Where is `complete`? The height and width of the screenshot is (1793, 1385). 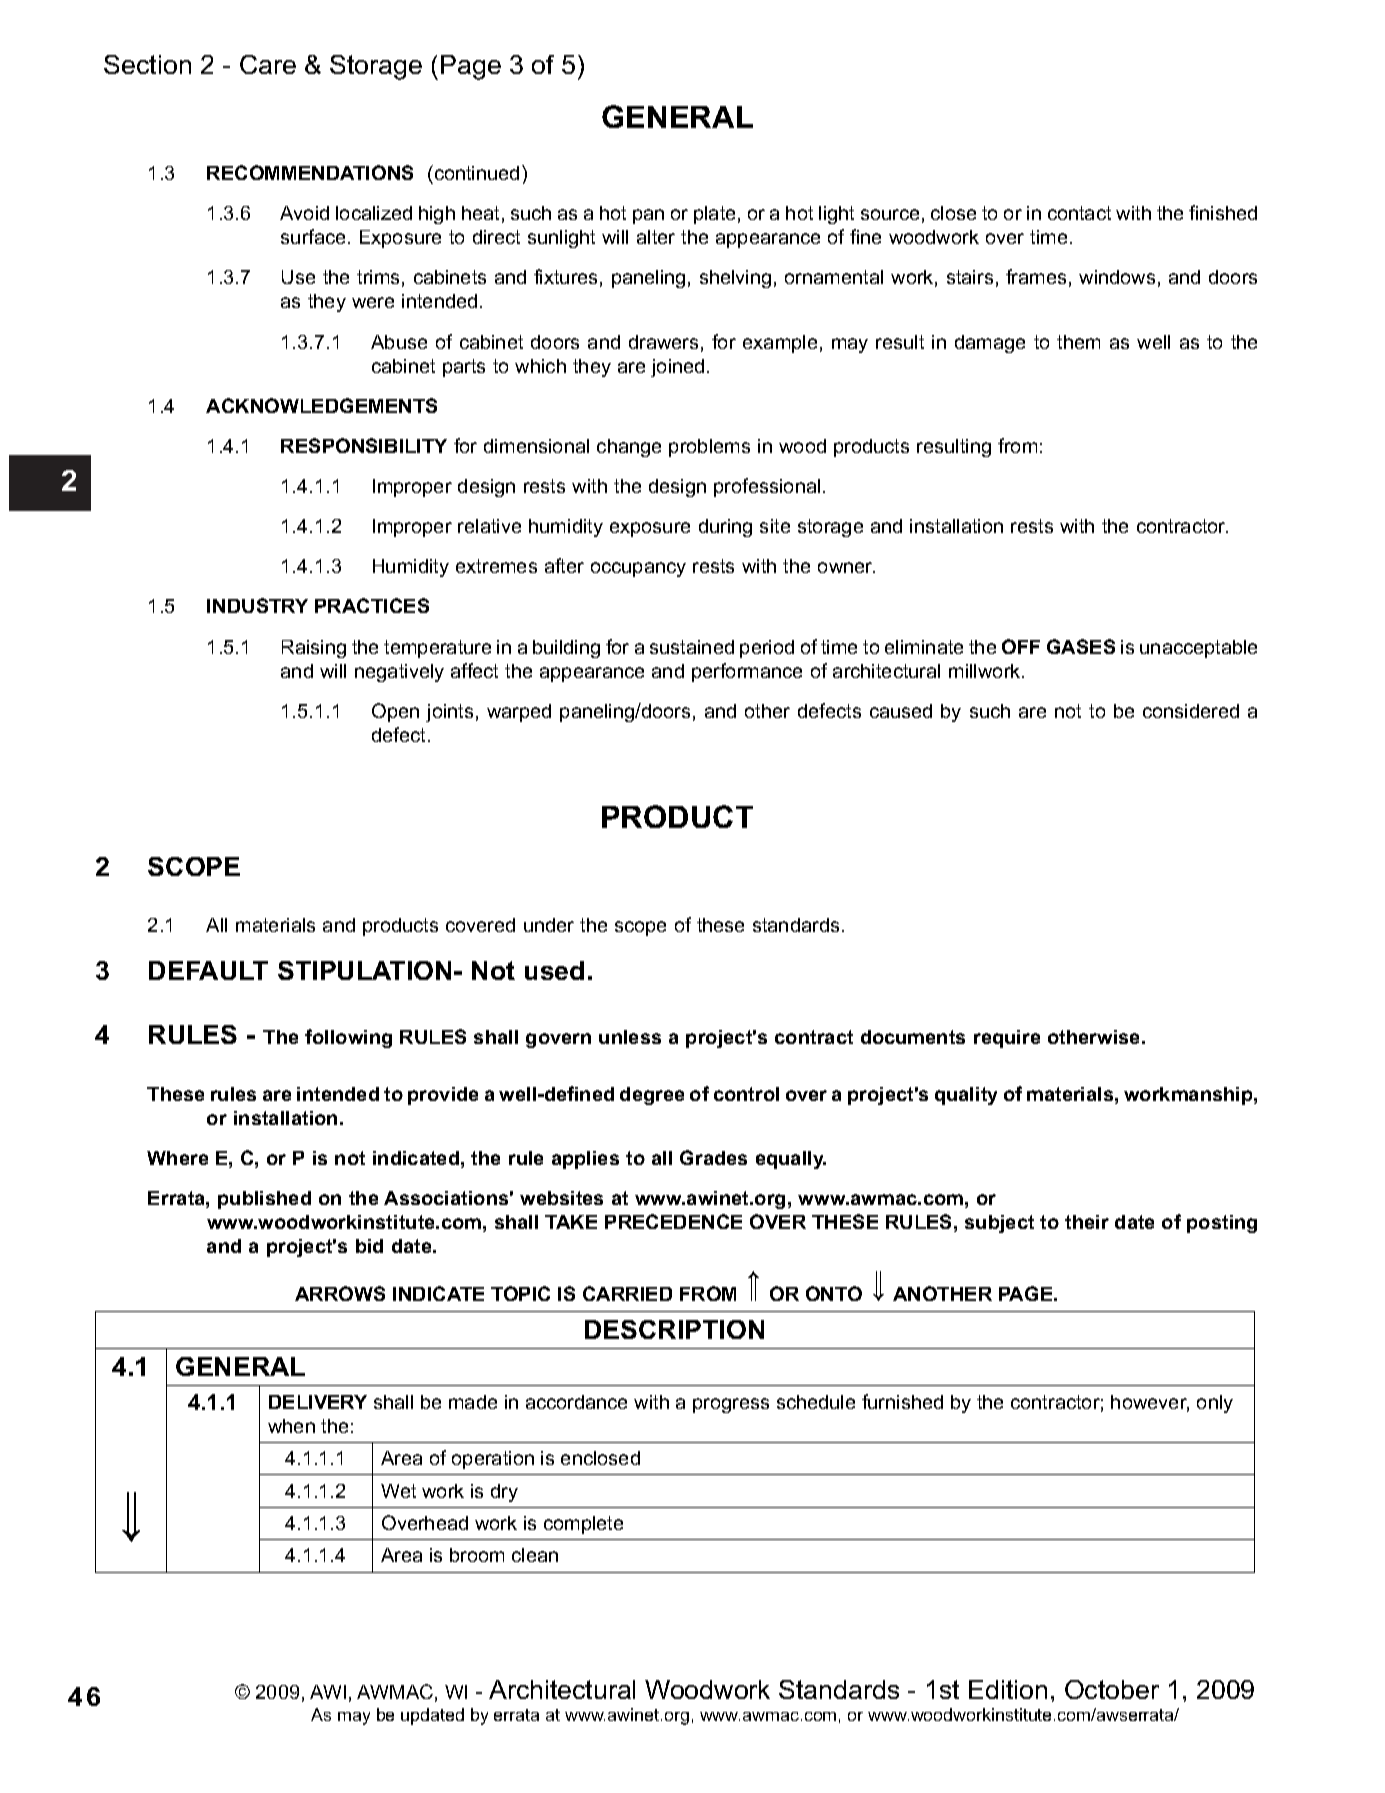
complete is located at coordinates (583, 1525).
